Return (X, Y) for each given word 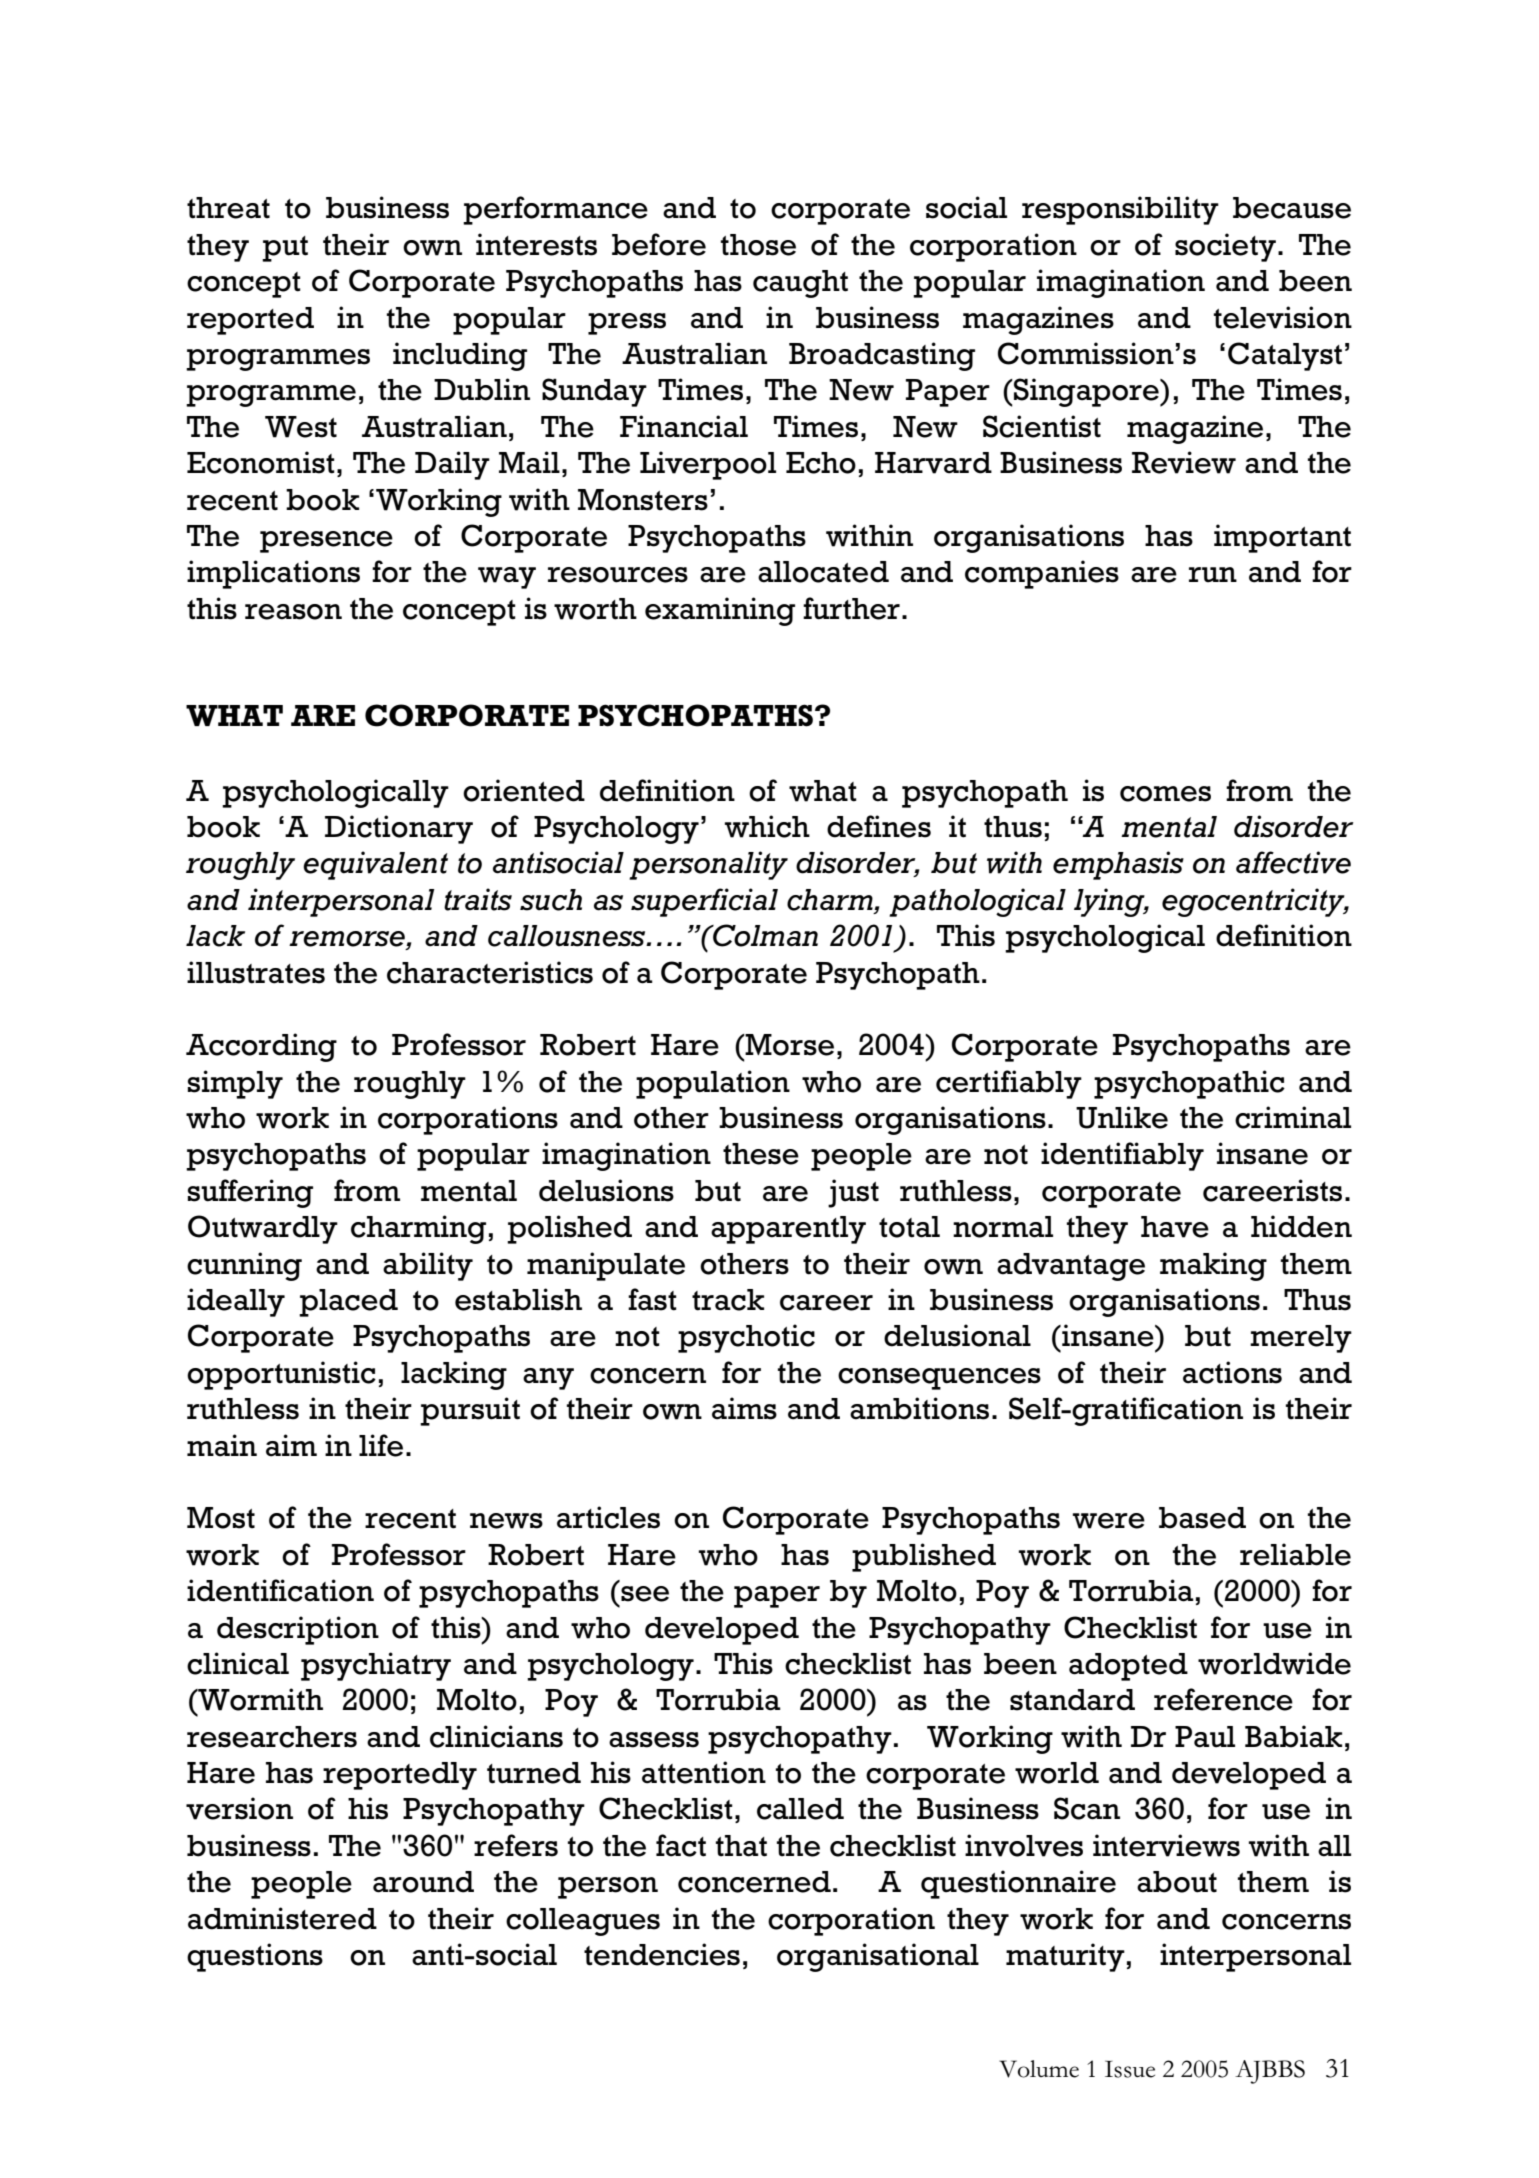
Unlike (1122, 1117)
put (285, 249)
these (761, 1154)
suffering (250, 1193)
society (1225, 247)
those (758, 245)
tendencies (662, 1954)
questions (255, 1957)
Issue (1130, 2069)
